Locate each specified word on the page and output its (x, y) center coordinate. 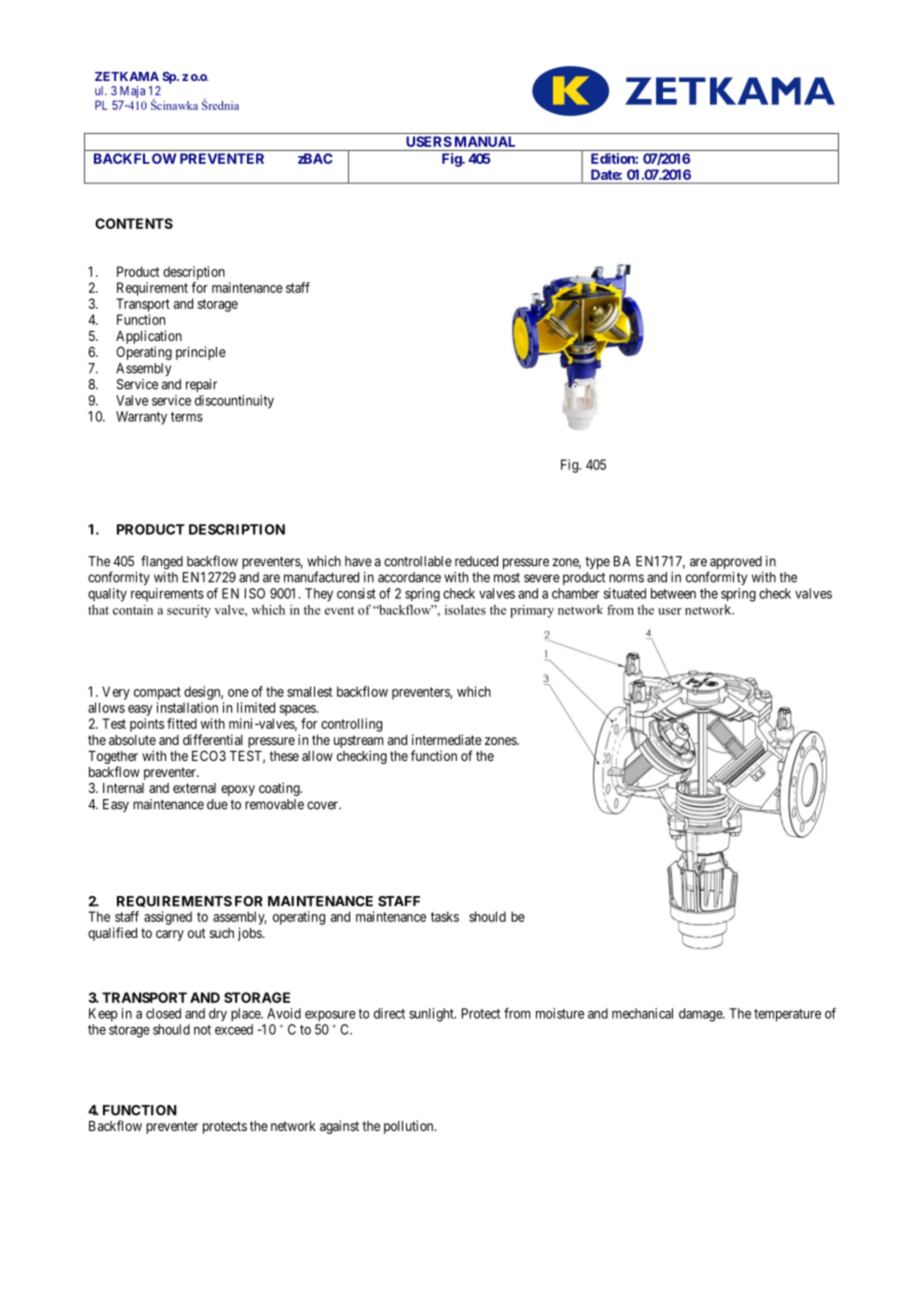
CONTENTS (134, 223)
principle (201, 353)
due (217, 804)
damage (701, 1015)
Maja (132, 92)
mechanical (642, 1013)
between (673, 593)
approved (735, 564)
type (597, 563)
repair (201, 385)
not (202, 1030)
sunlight (432, 1015)
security (189, 611)
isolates (465, 610)
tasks (445, 916)
